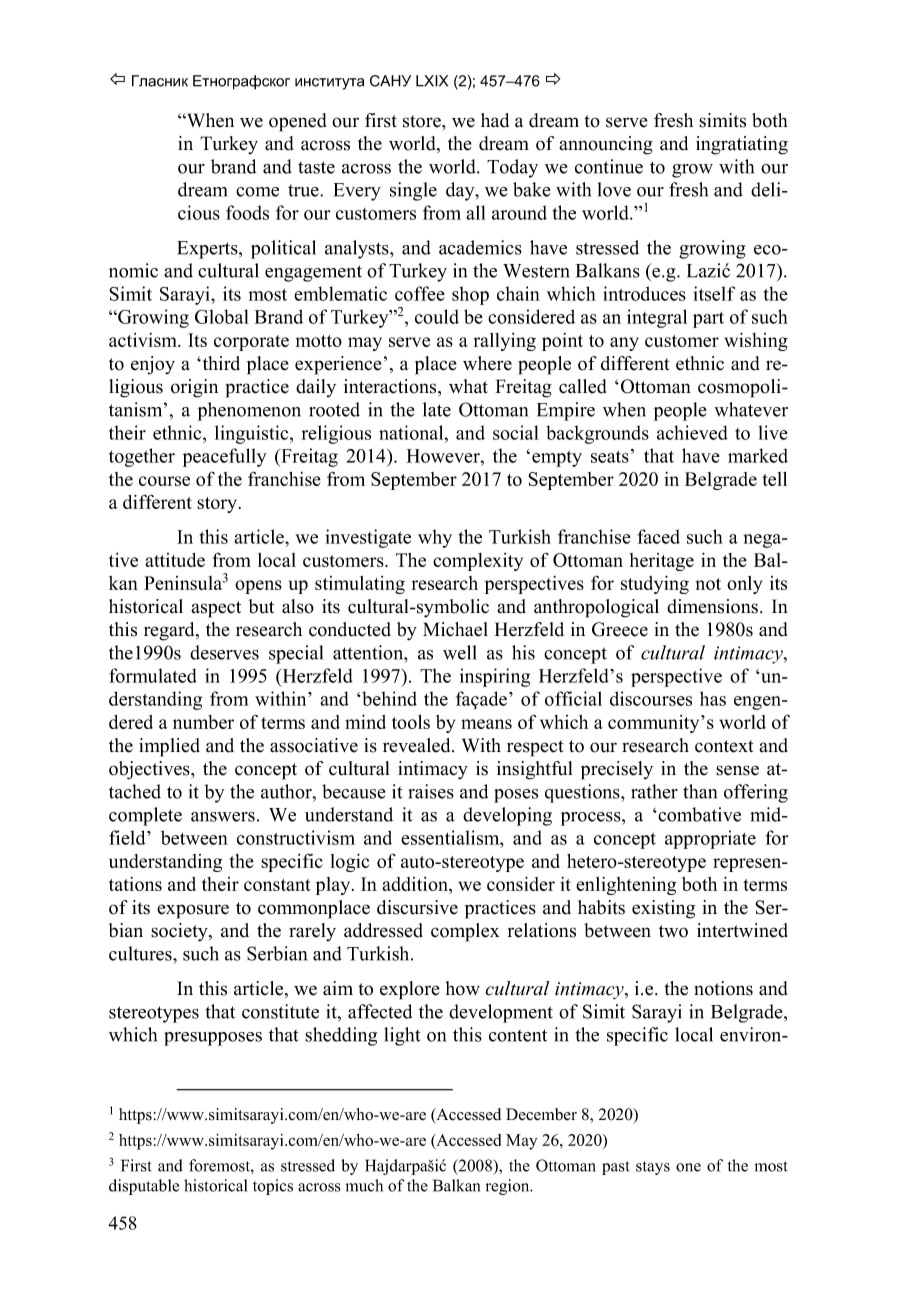 Image resolution: width=924 pixels, height=1304 pixels. Describe the element at coordinates (487, 363) in the page. I see `where` at that location.
